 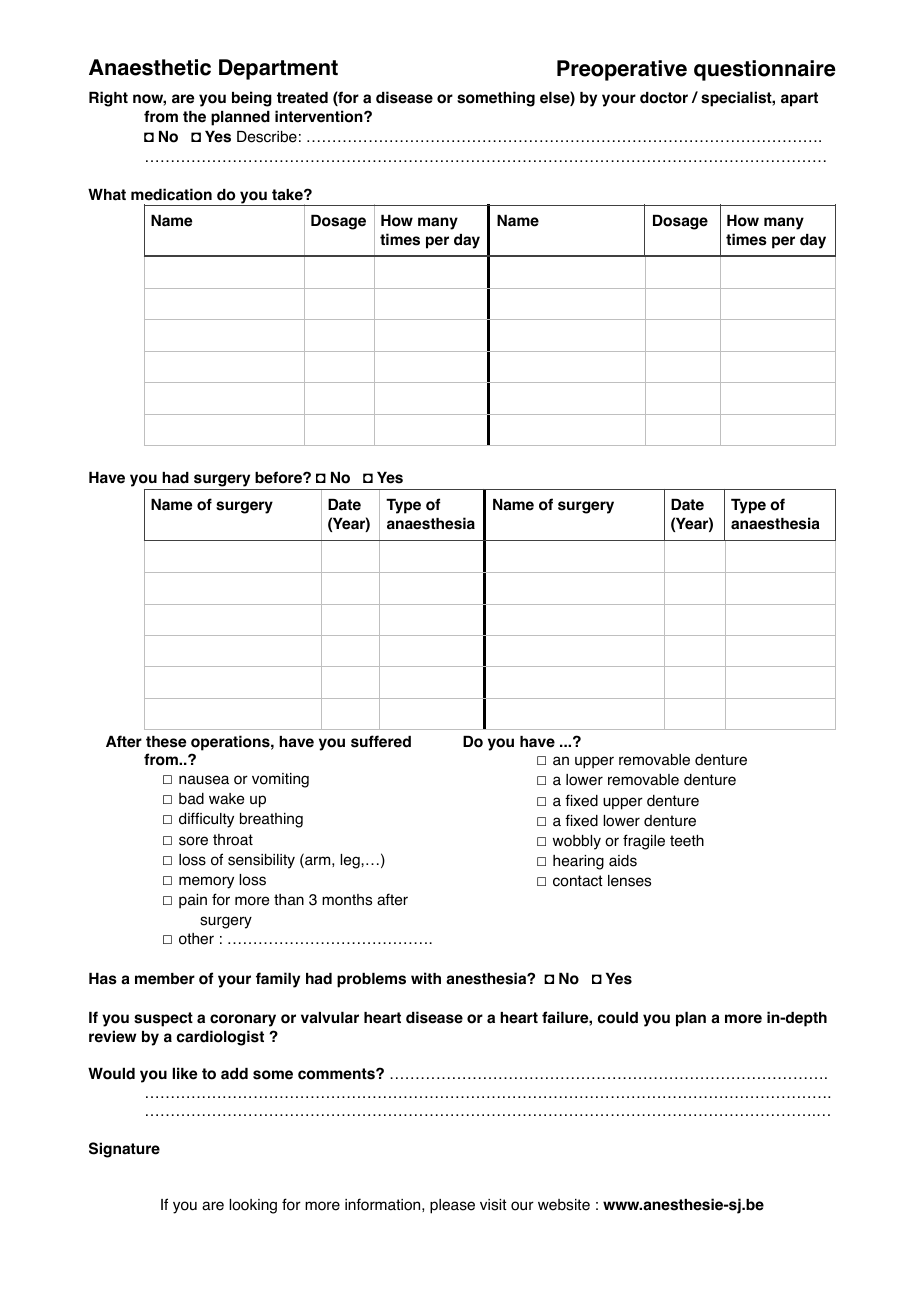 What do you see at coordinates (381, 741) in the page?
I see `suffered` at bounding box center [381, 741].
